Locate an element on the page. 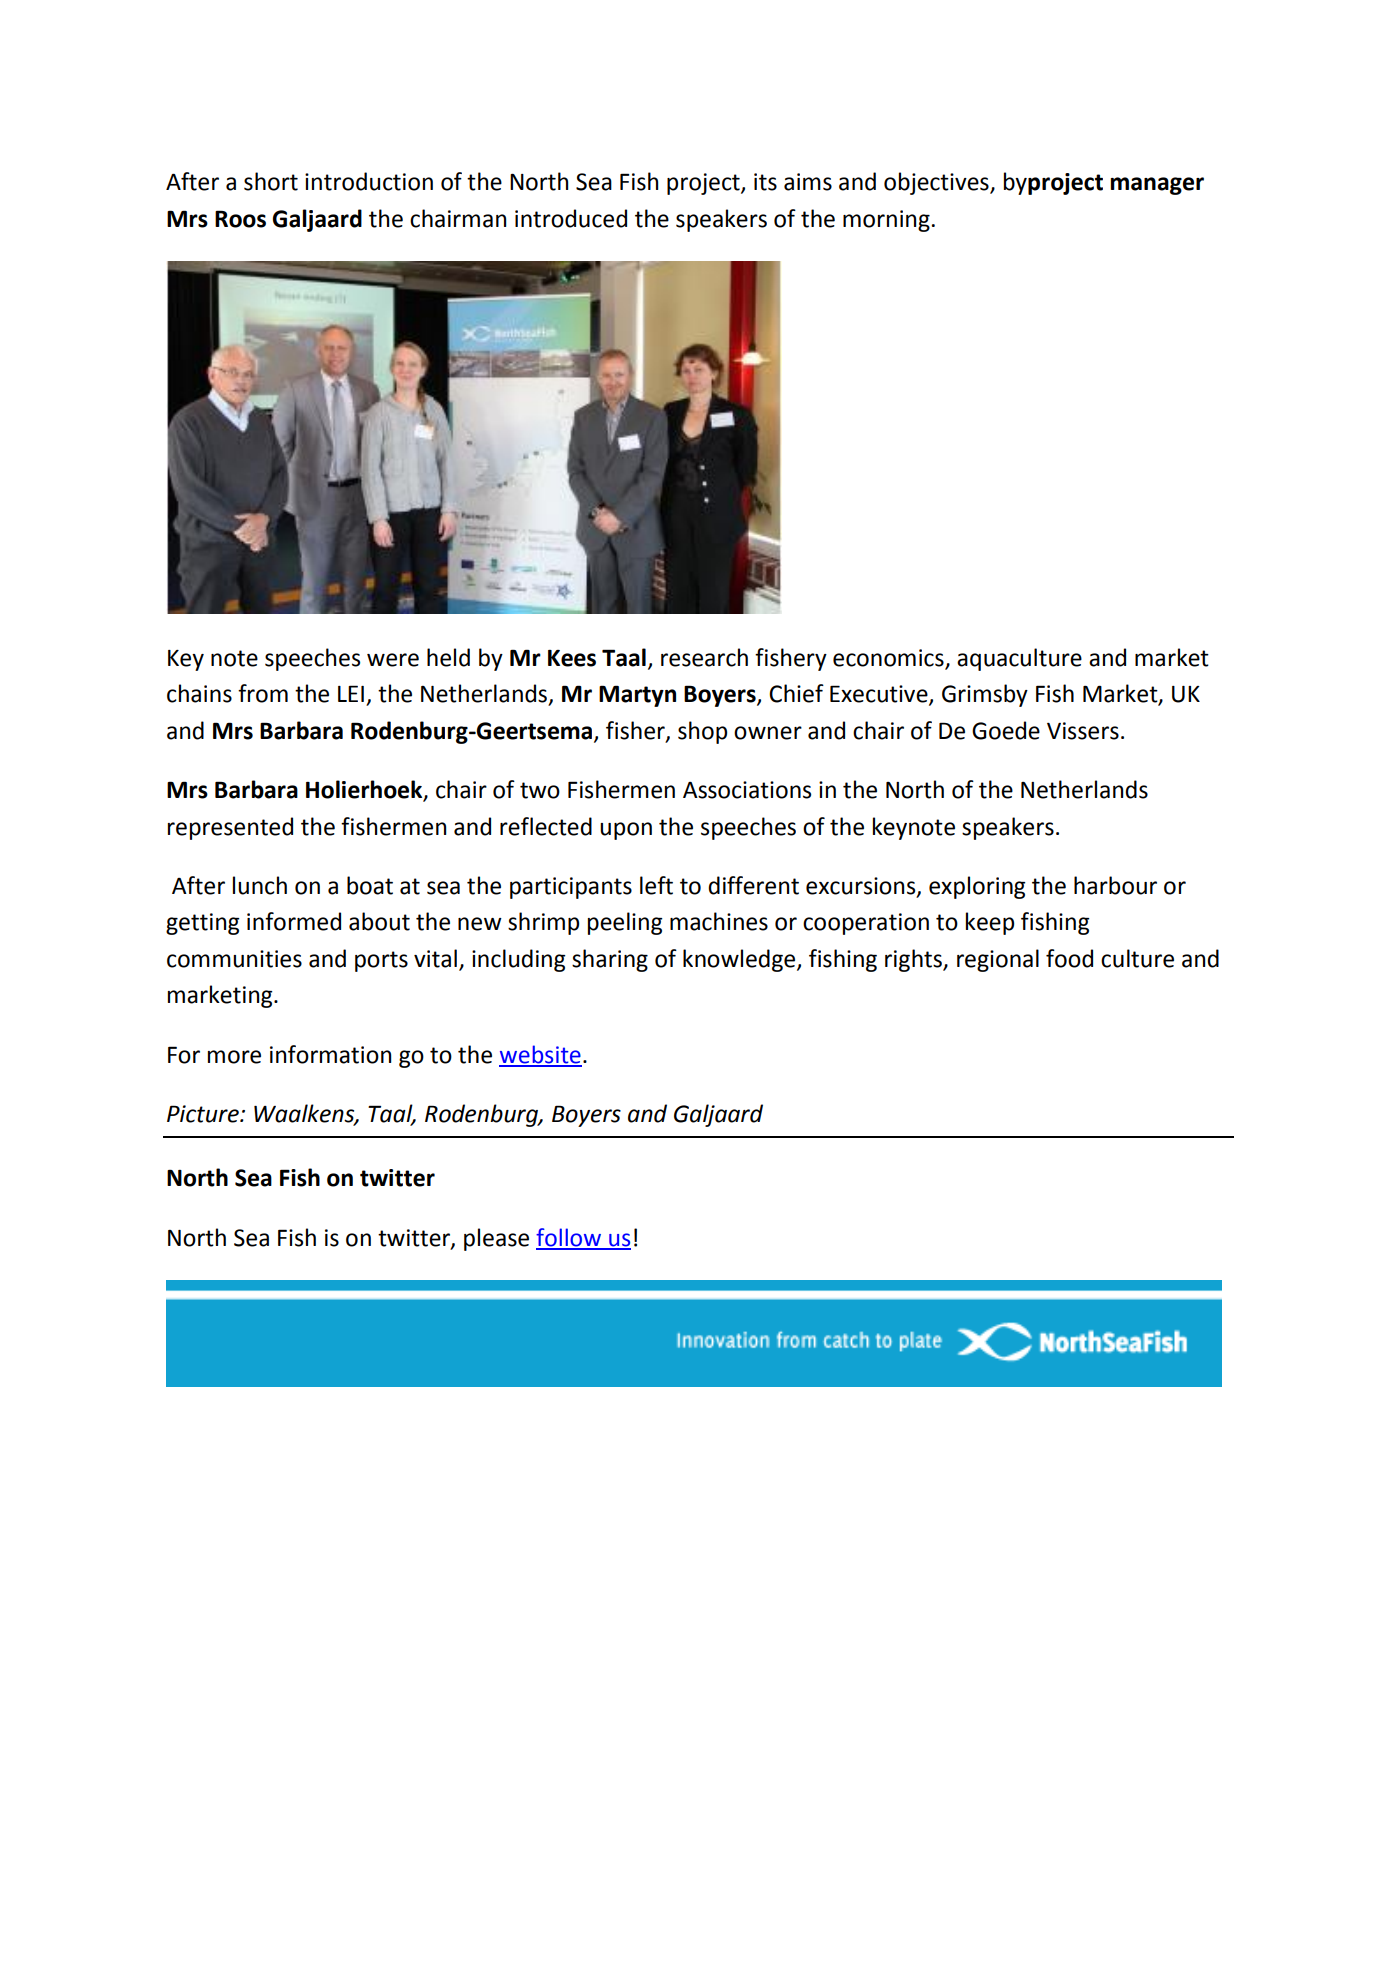 This document has width=1396, height=1974. objectives is located at coordinates (937, 183).
